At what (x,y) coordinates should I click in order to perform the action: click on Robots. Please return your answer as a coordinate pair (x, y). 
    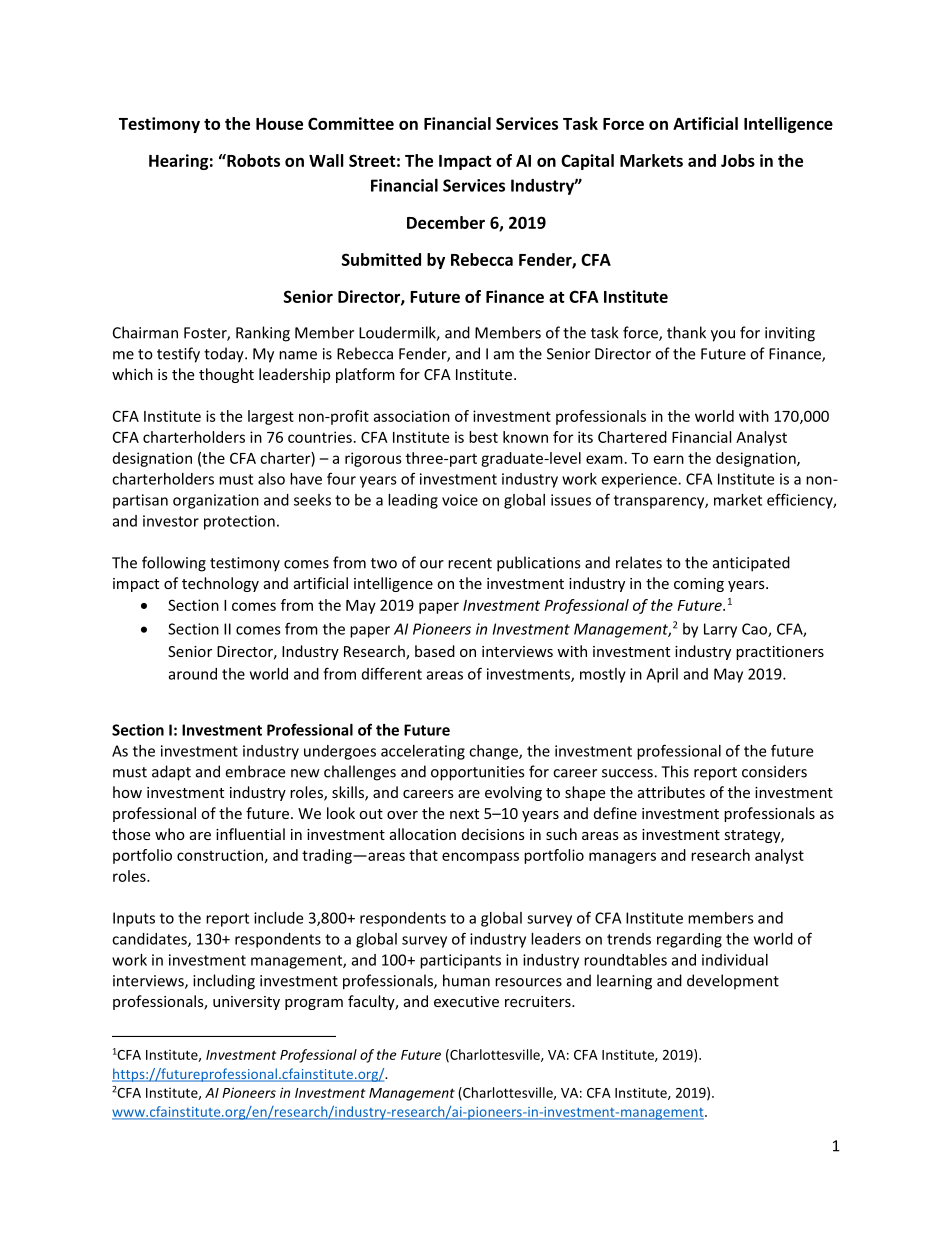
    Looking at the image, I should click on (252, 160).
